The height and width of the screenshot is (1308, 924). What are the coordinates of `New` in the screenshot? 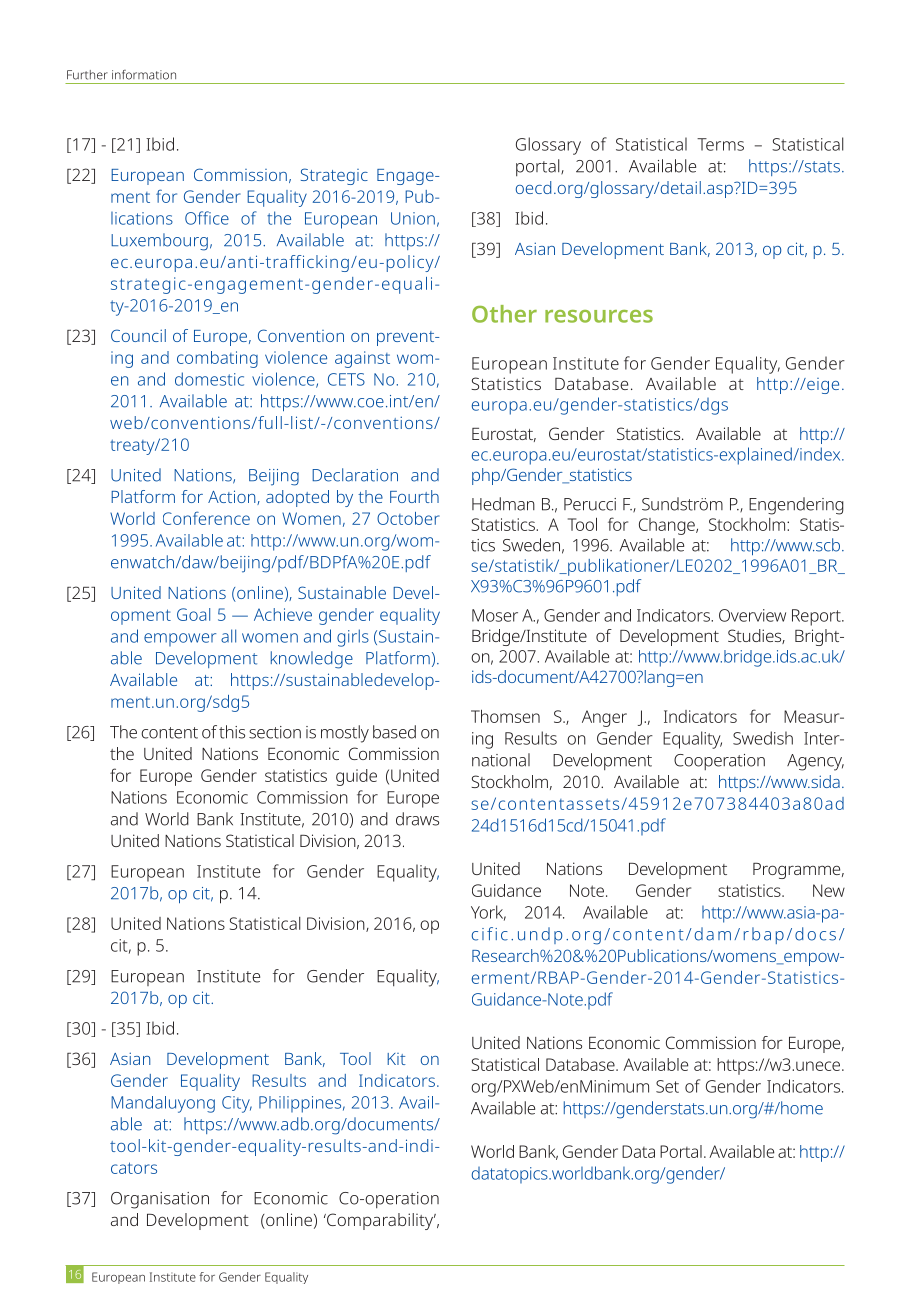 It's located at (829, 890).
